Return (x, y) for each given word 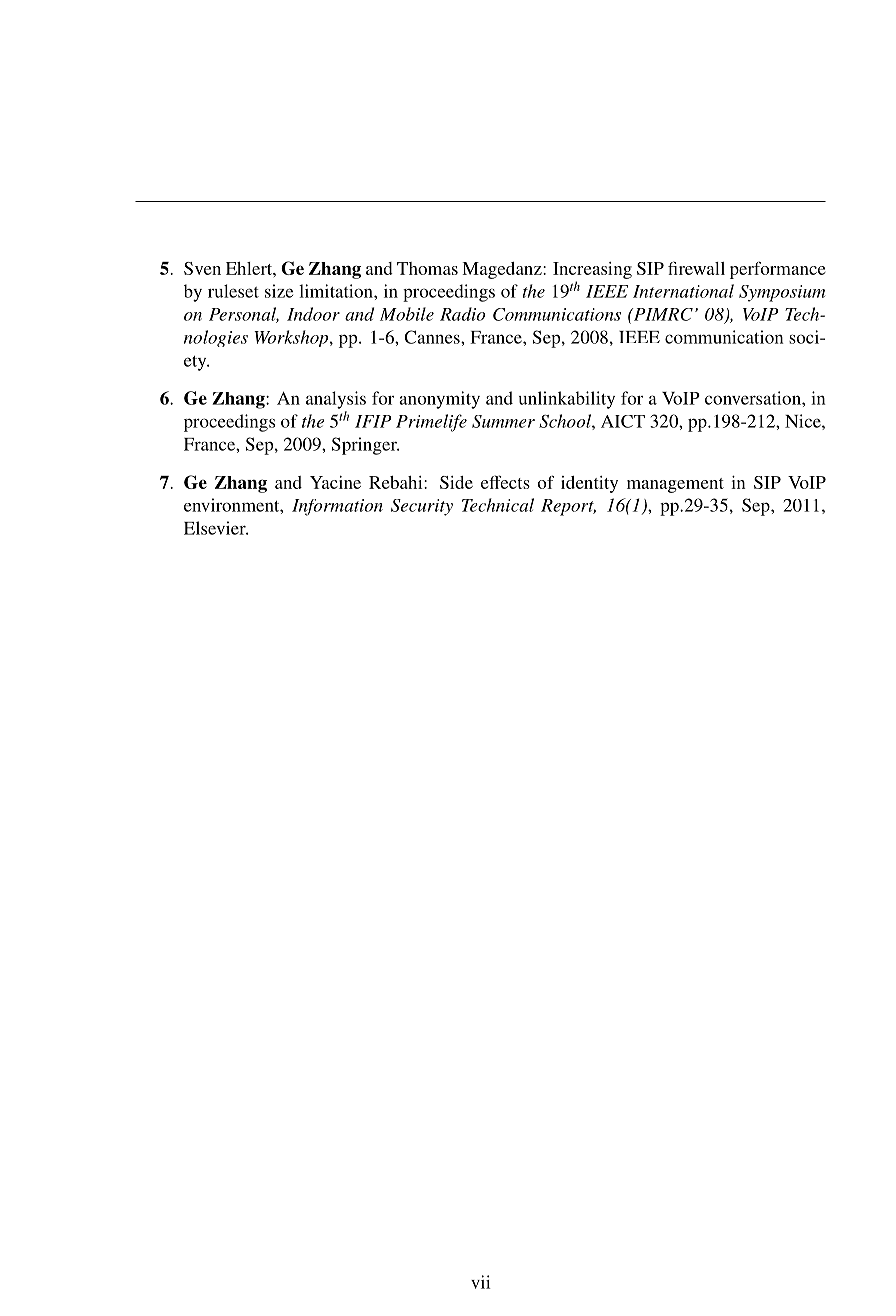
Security (422, 507)
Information (337, 507)
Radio (462, 314)
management (675, 485)
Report (568, 507)
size (279, 291)
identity (589, 484)
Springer (365, 446)
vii (480, 1282)
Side (456, 482)
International (683, 291)
